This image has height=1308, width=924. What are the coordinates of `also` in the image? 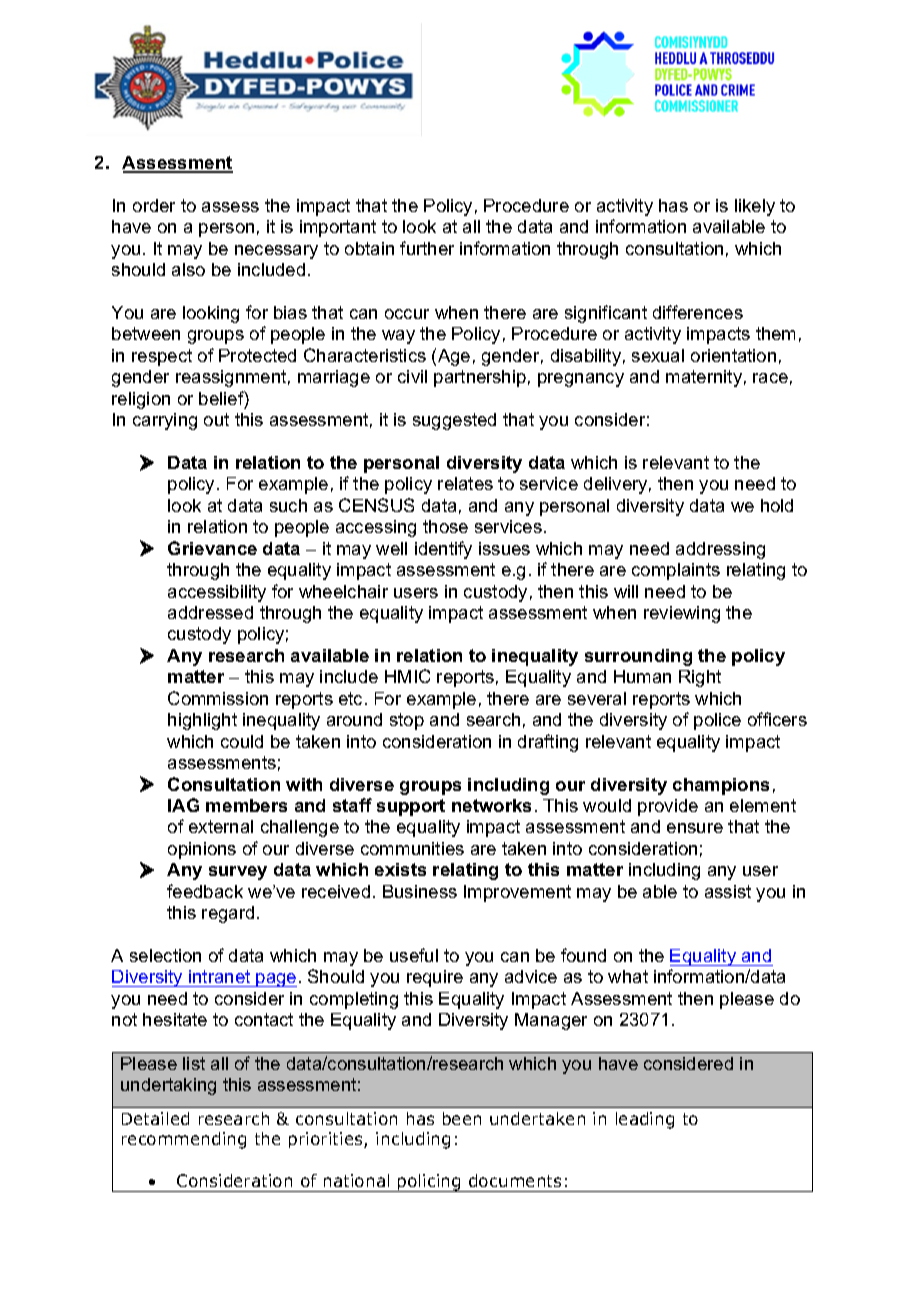 It's located at (188, 269).
